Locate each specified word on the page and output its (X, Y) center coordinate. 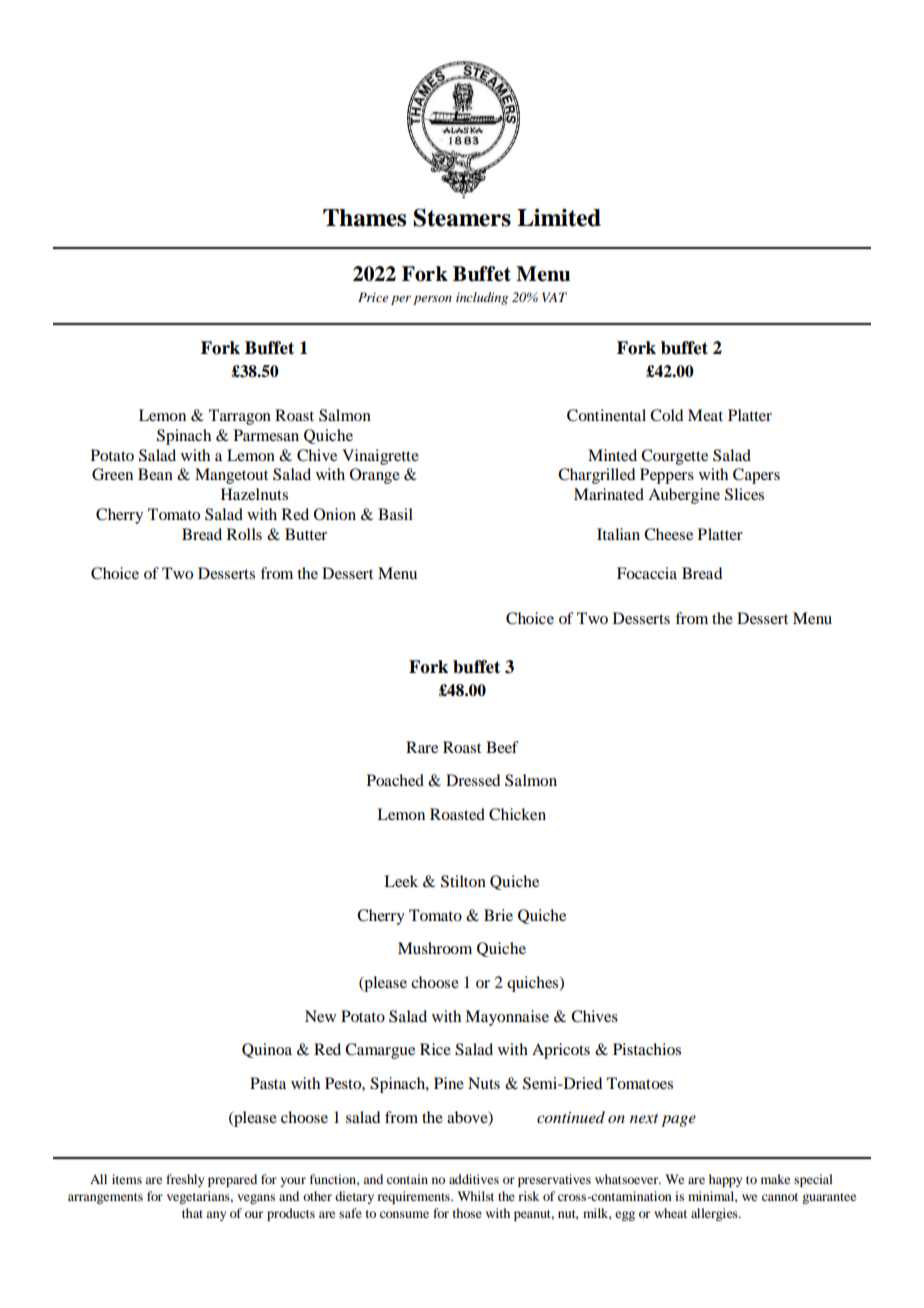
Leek (401, 881)
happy (725, 1180)
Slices (744, 494)
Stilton (463, 881)
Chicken (517, 814)
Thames (364, 218)
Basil (395, 514)
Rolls (244, 534)
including (482, 298)
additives (474, 1179)
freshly (185, 1180)
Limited (559, 217)
